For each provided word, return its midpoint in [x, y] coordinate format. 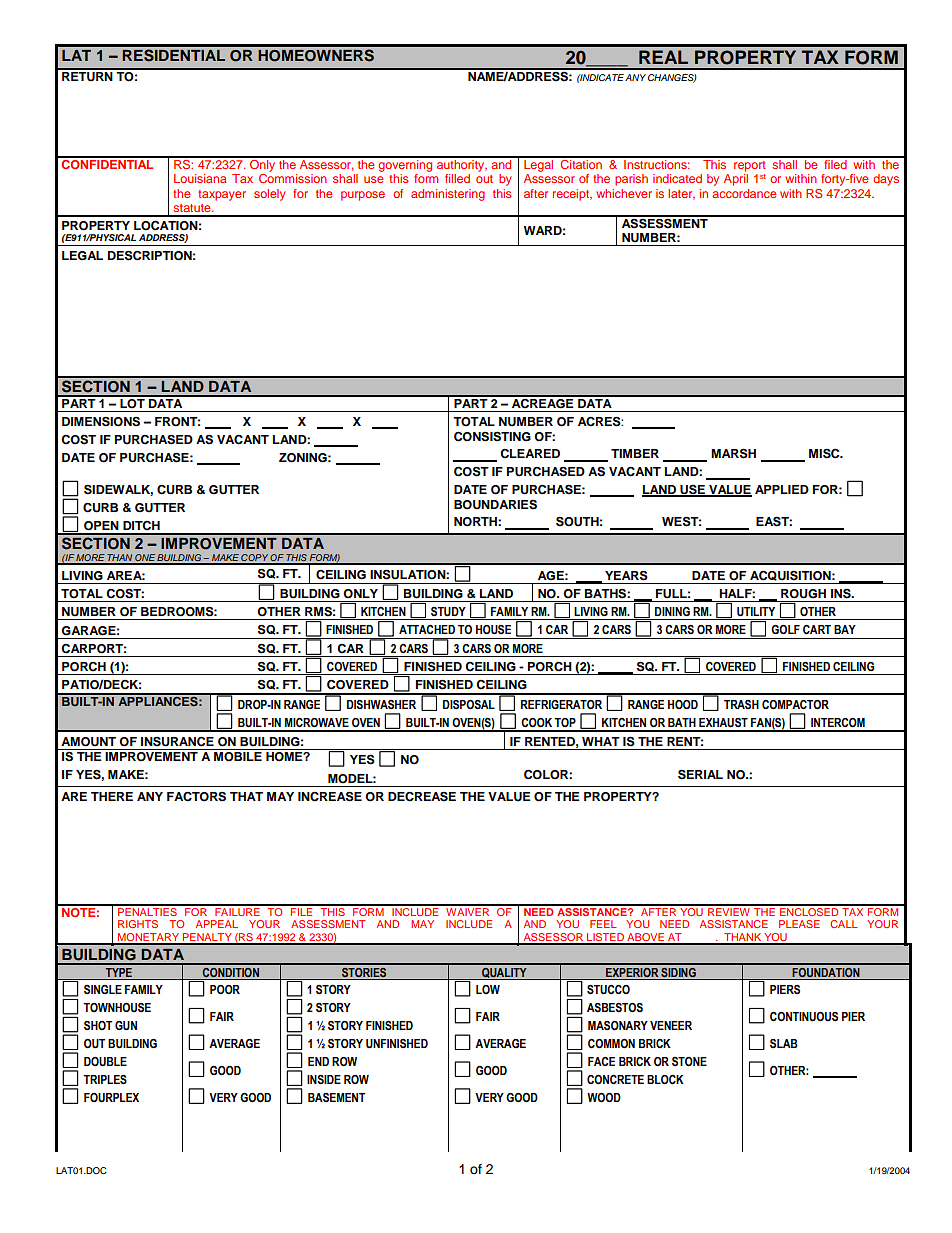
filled [457, 178]
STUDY [448, 612]
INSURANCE [177, 741]
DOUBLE [105, 1062]
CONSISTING [492, 436]
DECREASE [422, 796]
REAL [663, 57]
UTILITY [756, 612]
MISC [825, 453]
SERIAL [700, 774]
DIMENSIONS [101, 421]
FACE [601, 1061]
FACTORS [196, 796]
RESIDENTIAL [173, 55]
